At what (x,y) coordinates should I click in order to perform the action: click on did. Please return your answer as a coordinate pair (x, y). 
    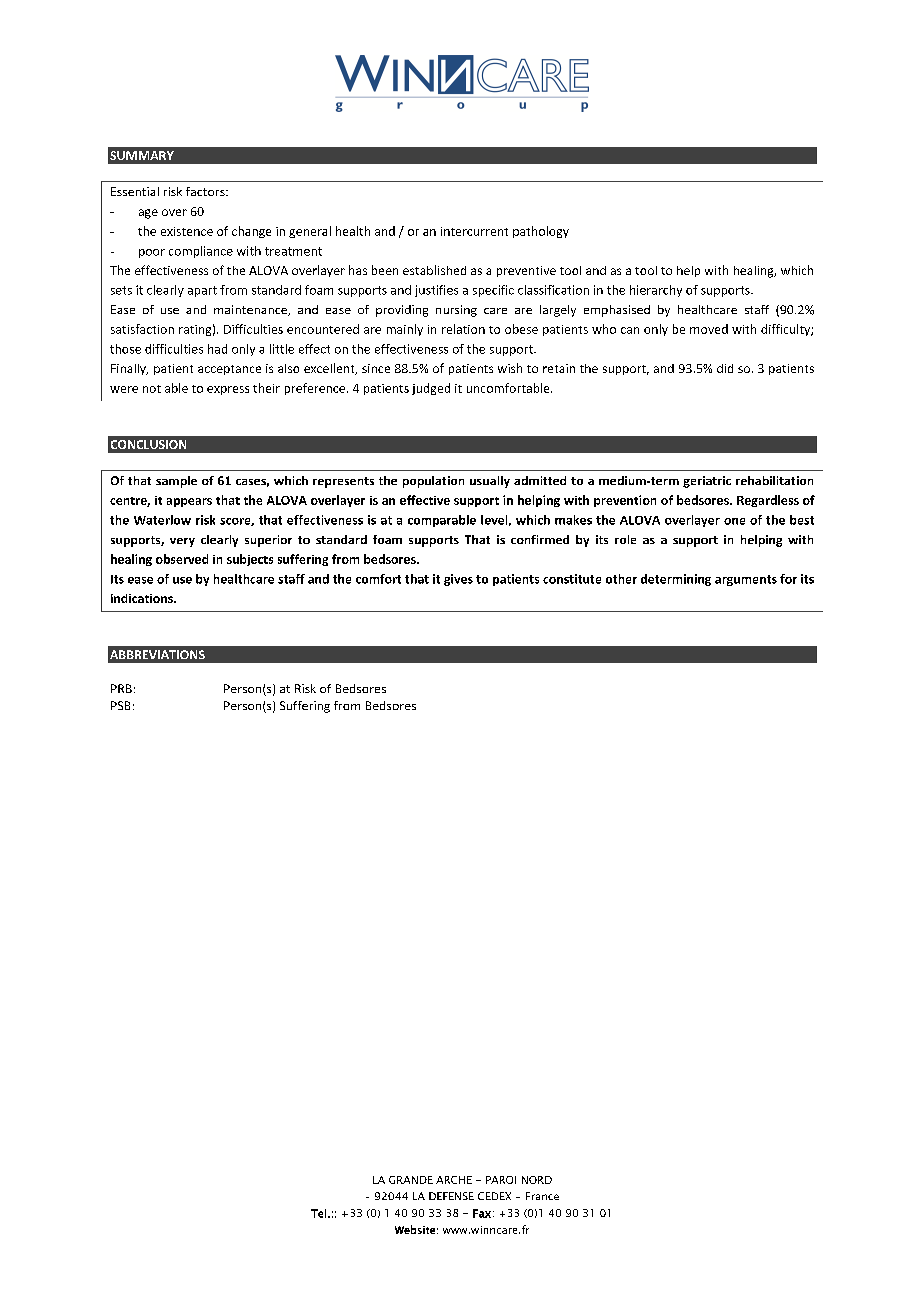
    Looking at the image, I should click on (725, 368).
